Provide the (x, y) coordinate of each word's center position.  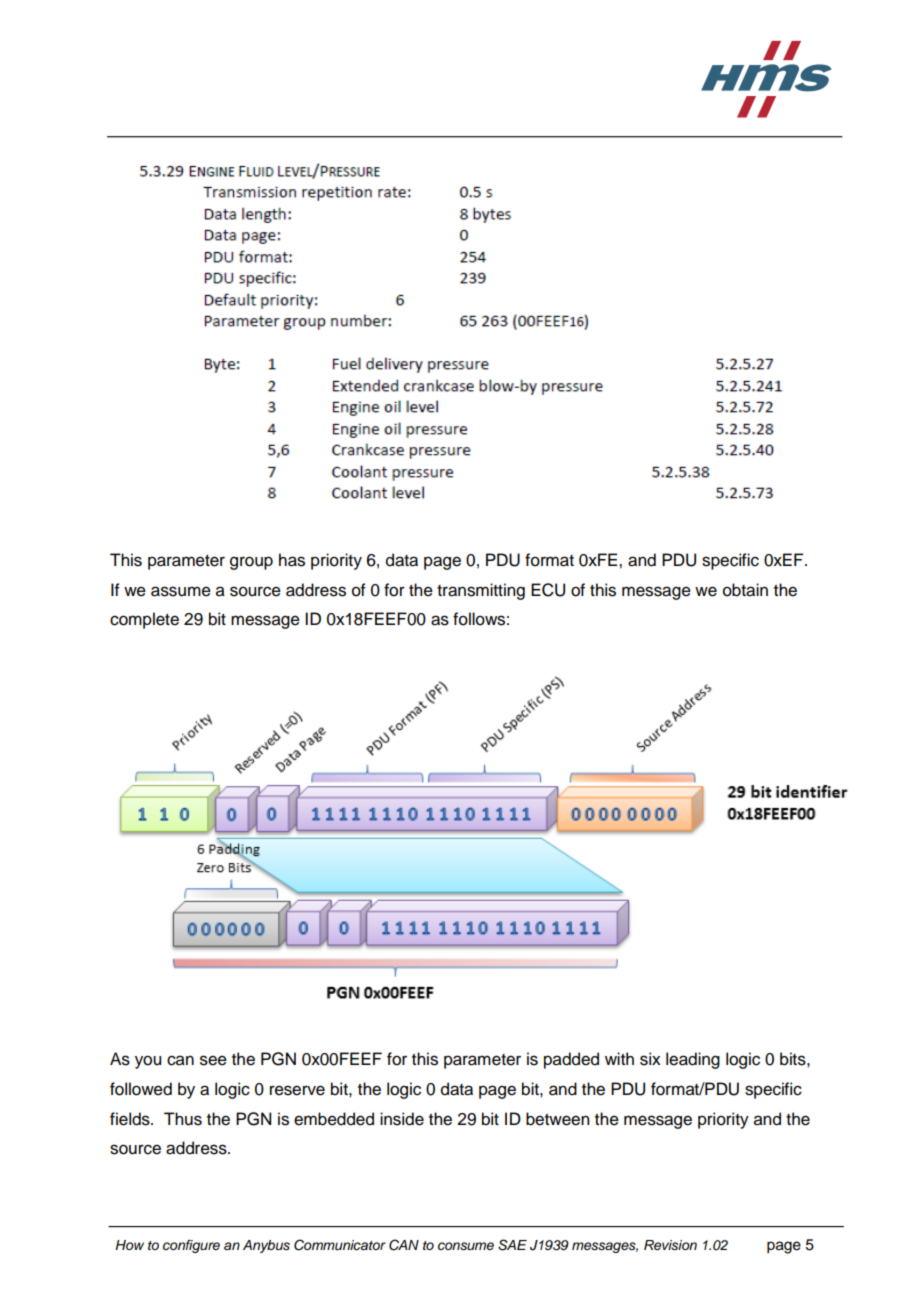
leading (693, 1060)
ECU (548, 590)
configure (191, 1246)
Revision (670, 1245)
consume (466, 1246)
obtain (745, 590)
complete (144, 620)
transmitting (481, 591)
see (213, 1060)
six (650, 1059)
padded (571, 1060)
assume (181, 591)
